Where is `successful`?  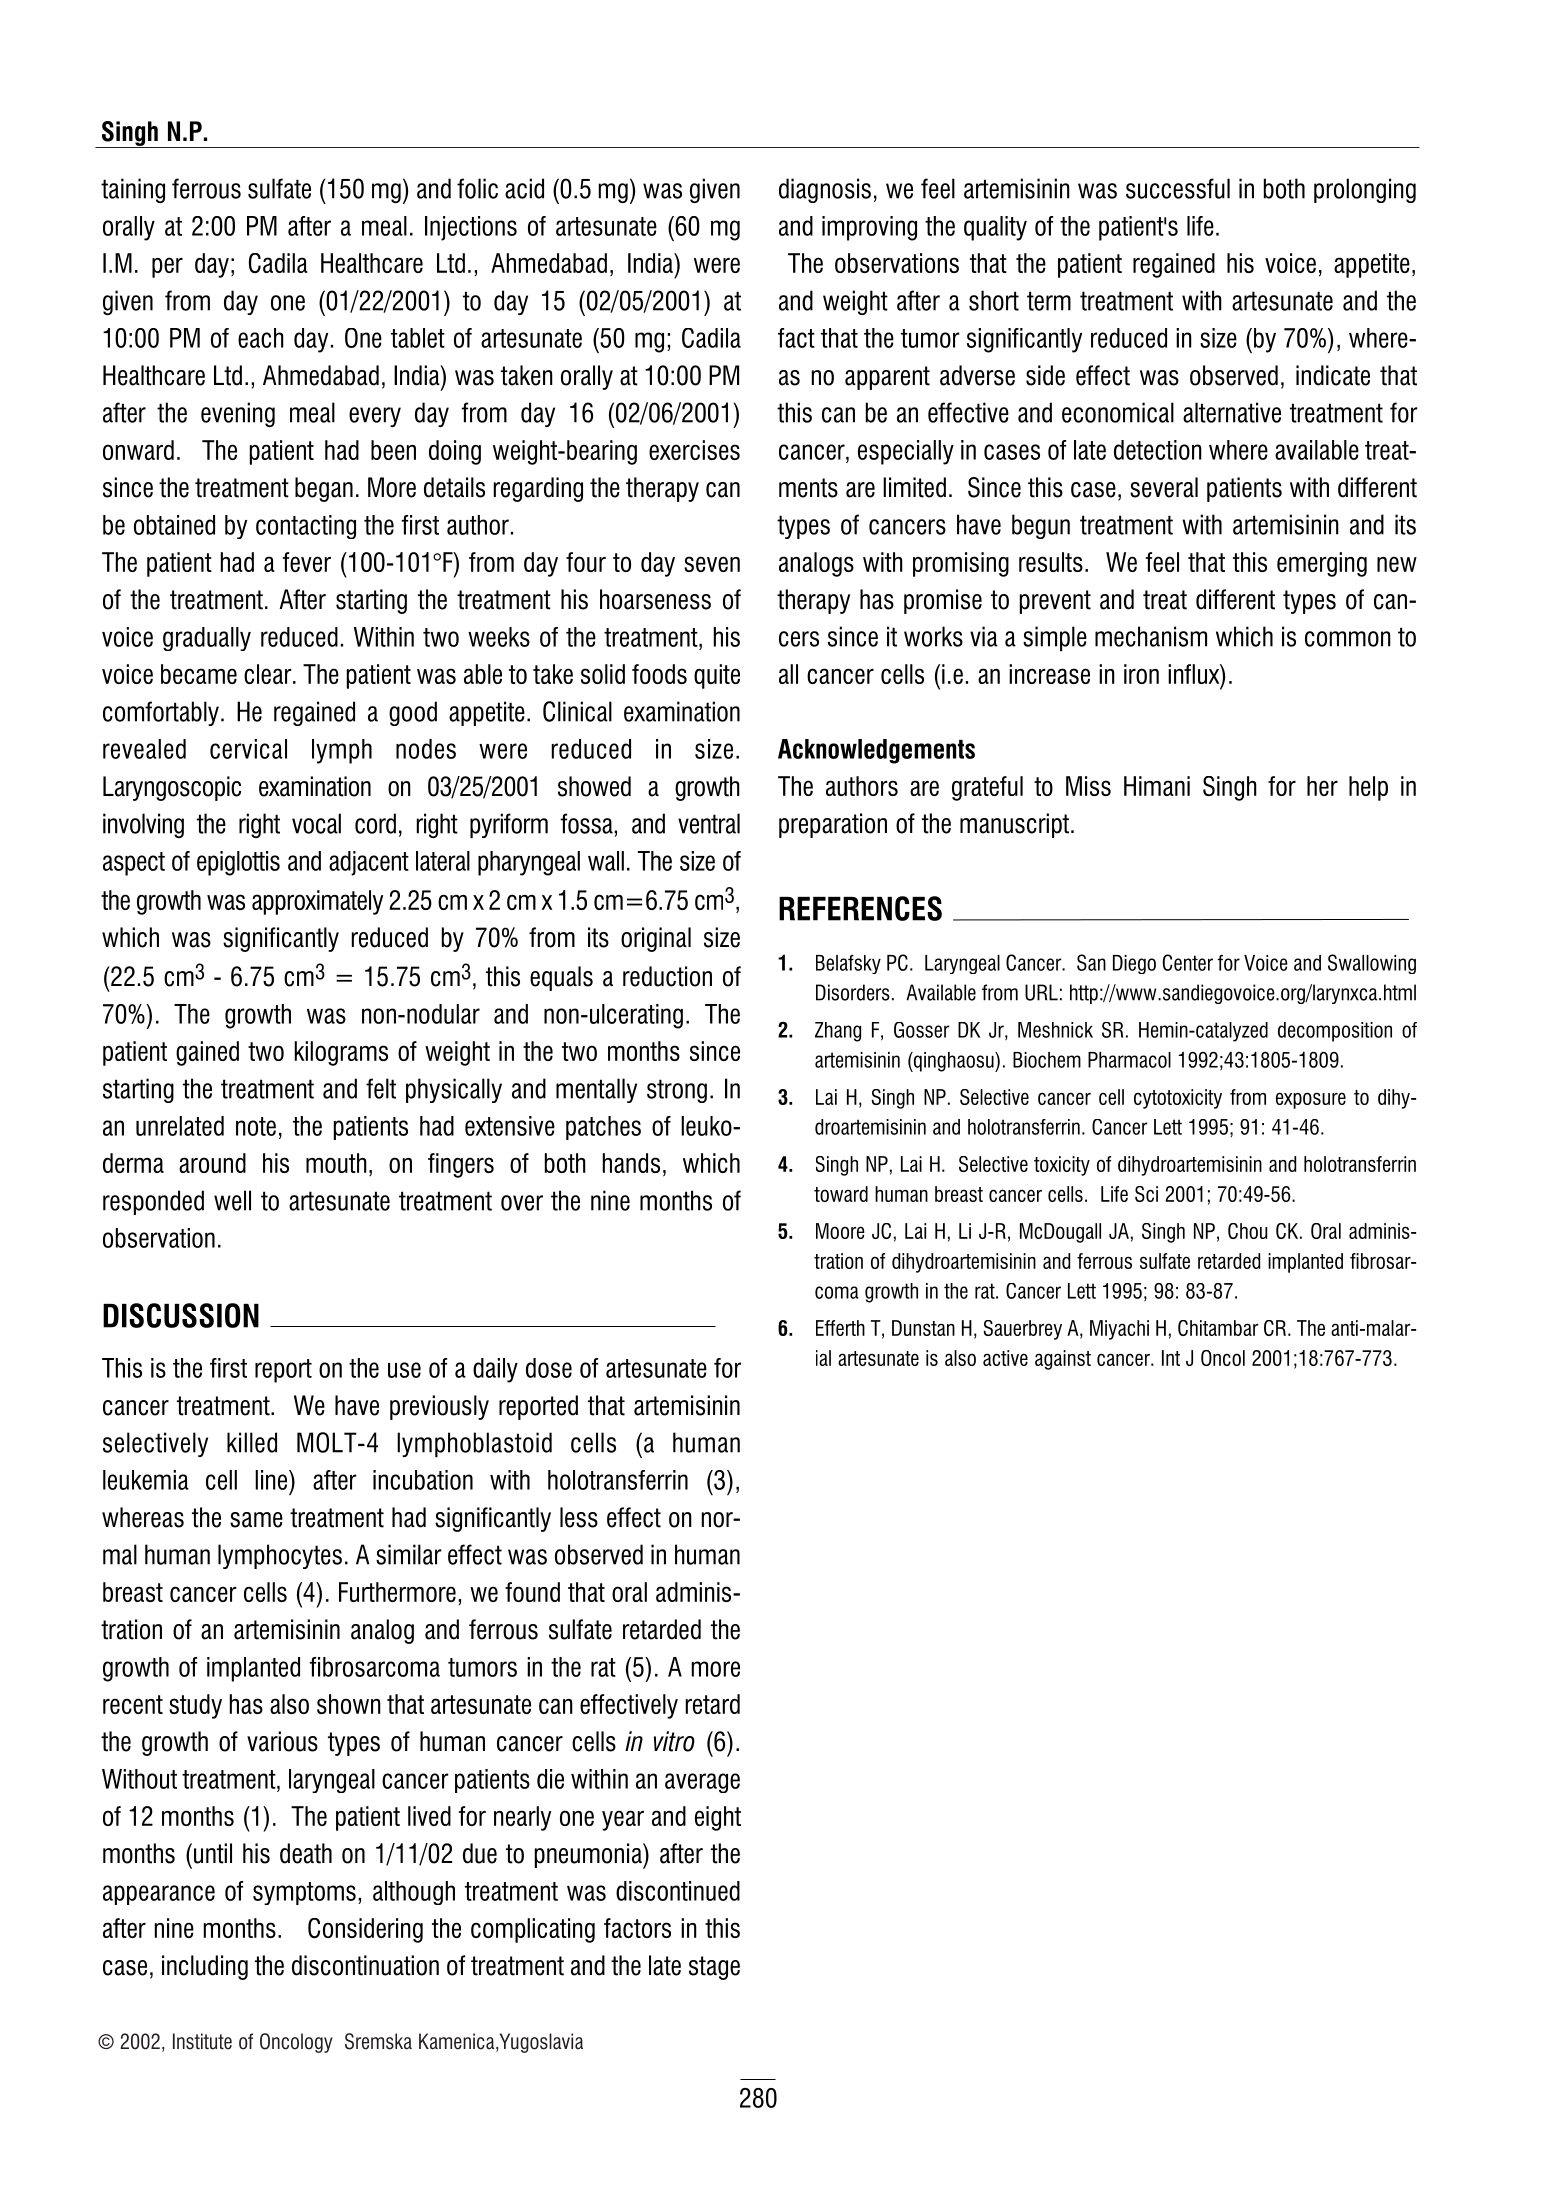
successful is located at coordinates (1178, 188).
